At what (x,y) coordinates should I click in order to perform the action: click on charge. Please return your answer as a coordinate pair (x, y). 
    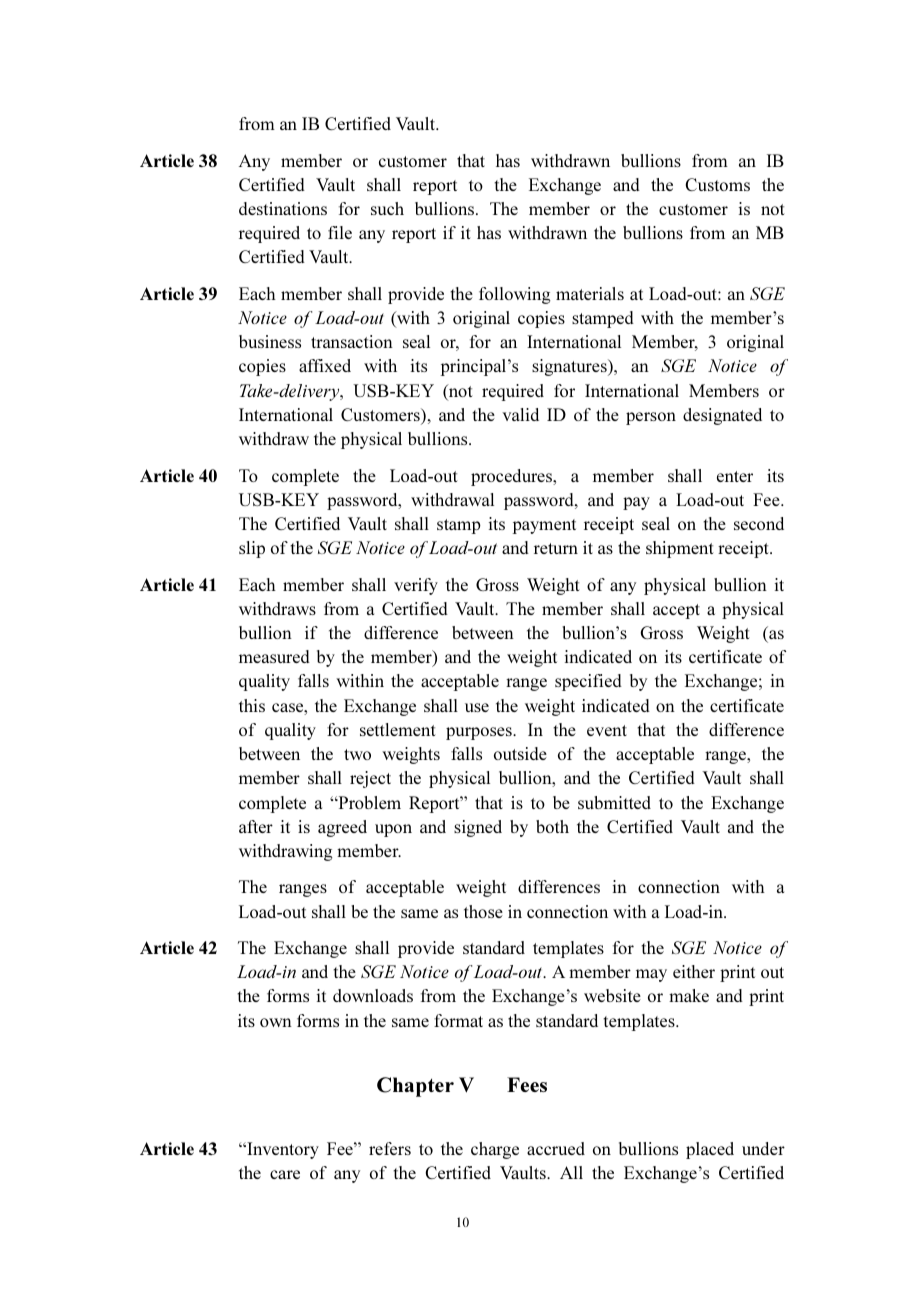
    Looking at the image, I should click on (495, 1150).
